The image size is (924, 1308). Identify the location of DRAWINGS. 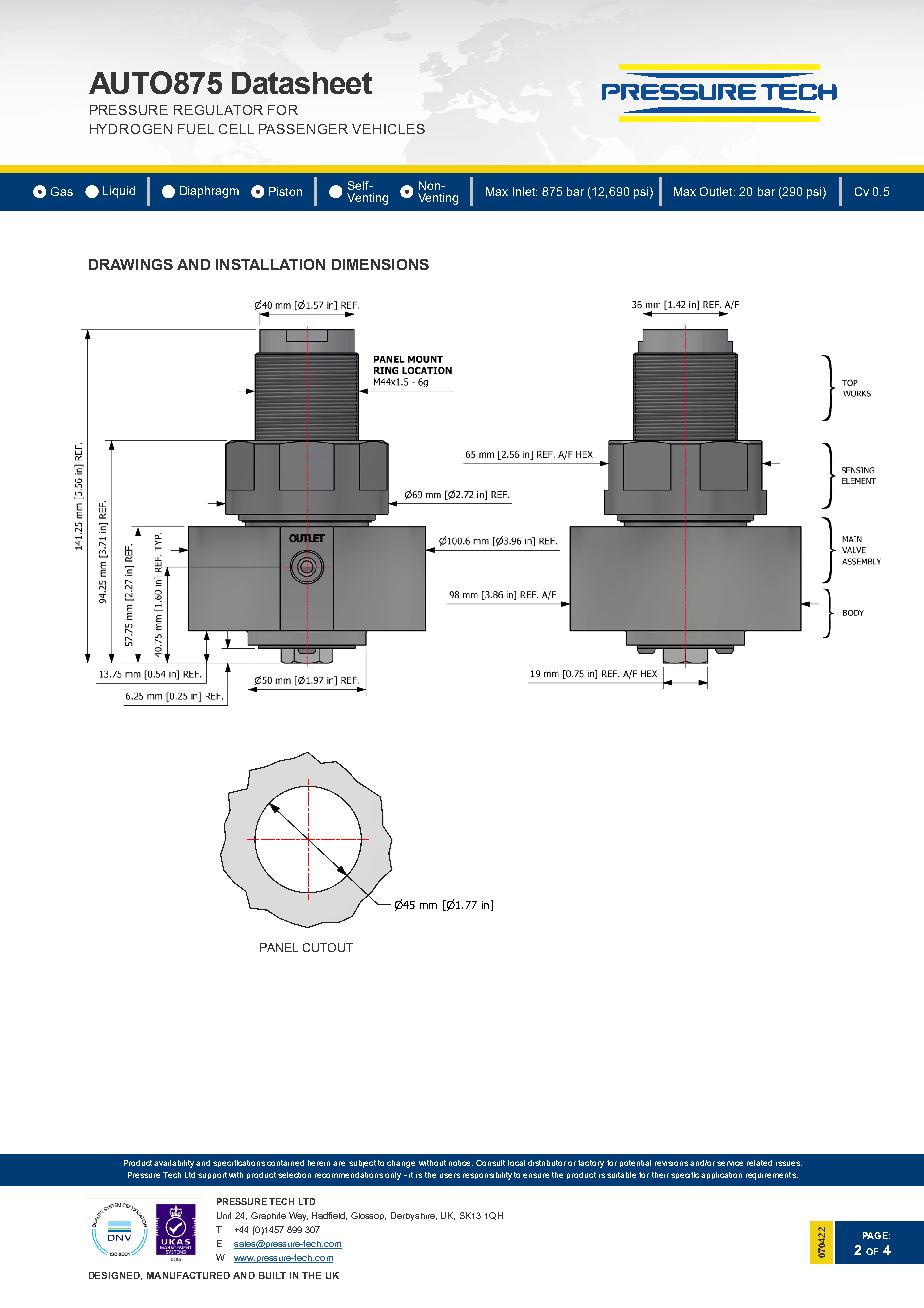
(131, 264).
